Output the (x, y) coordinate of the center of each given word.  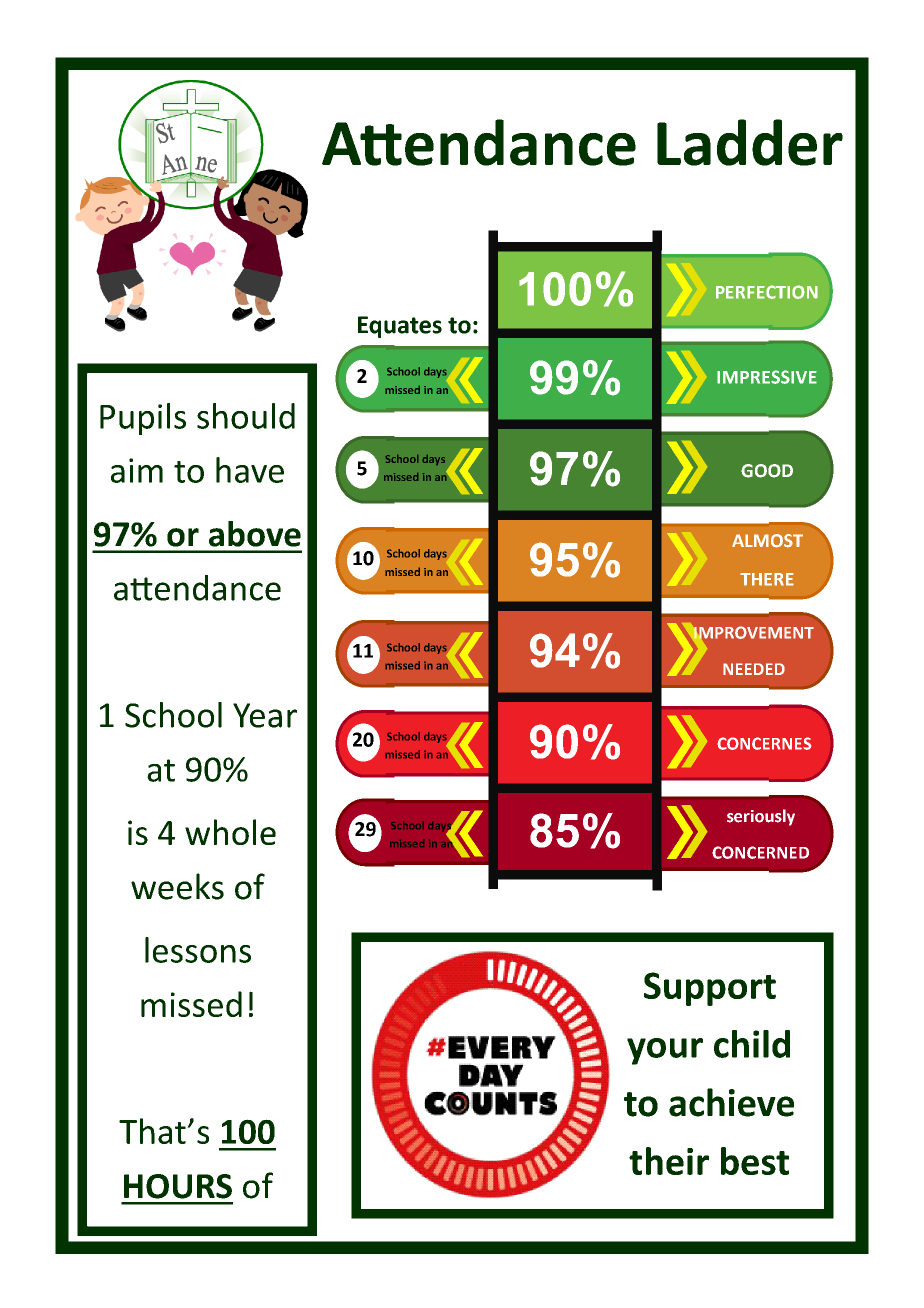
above (255, 534)
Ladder (750, 142)
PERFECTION (767, 292)
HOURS (178, 1186)
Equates (400, 327)
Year (265, 715)
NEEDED (754, 669)
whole (230, 832)
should (246, 416)
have (250, 470)
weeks (177, 886)
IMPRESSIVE (767, 377)
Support (710, 989)
